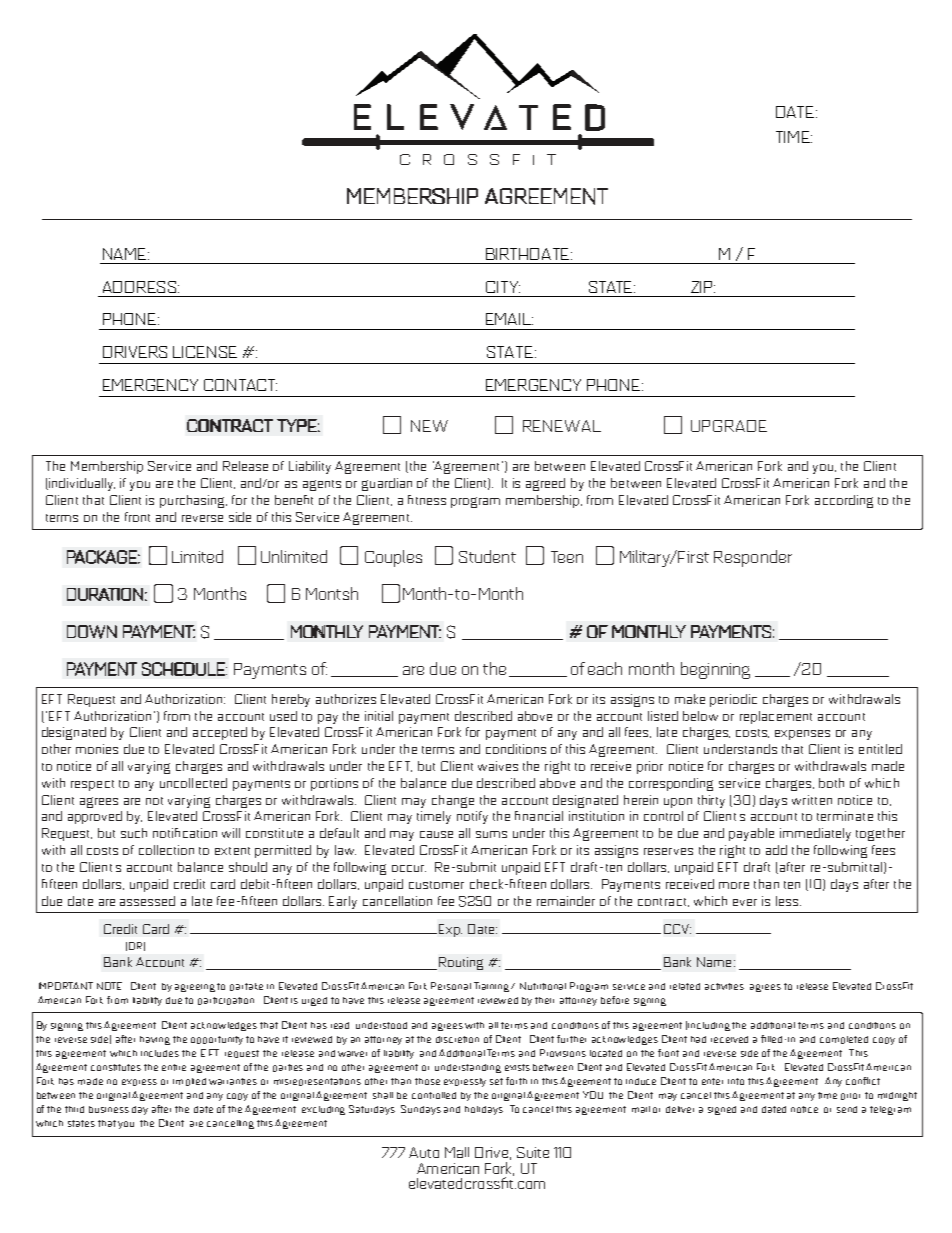 This page has height=1233, width=952. Describe the element at coordinates (812, 800) in the page. I see `written` at that location.
